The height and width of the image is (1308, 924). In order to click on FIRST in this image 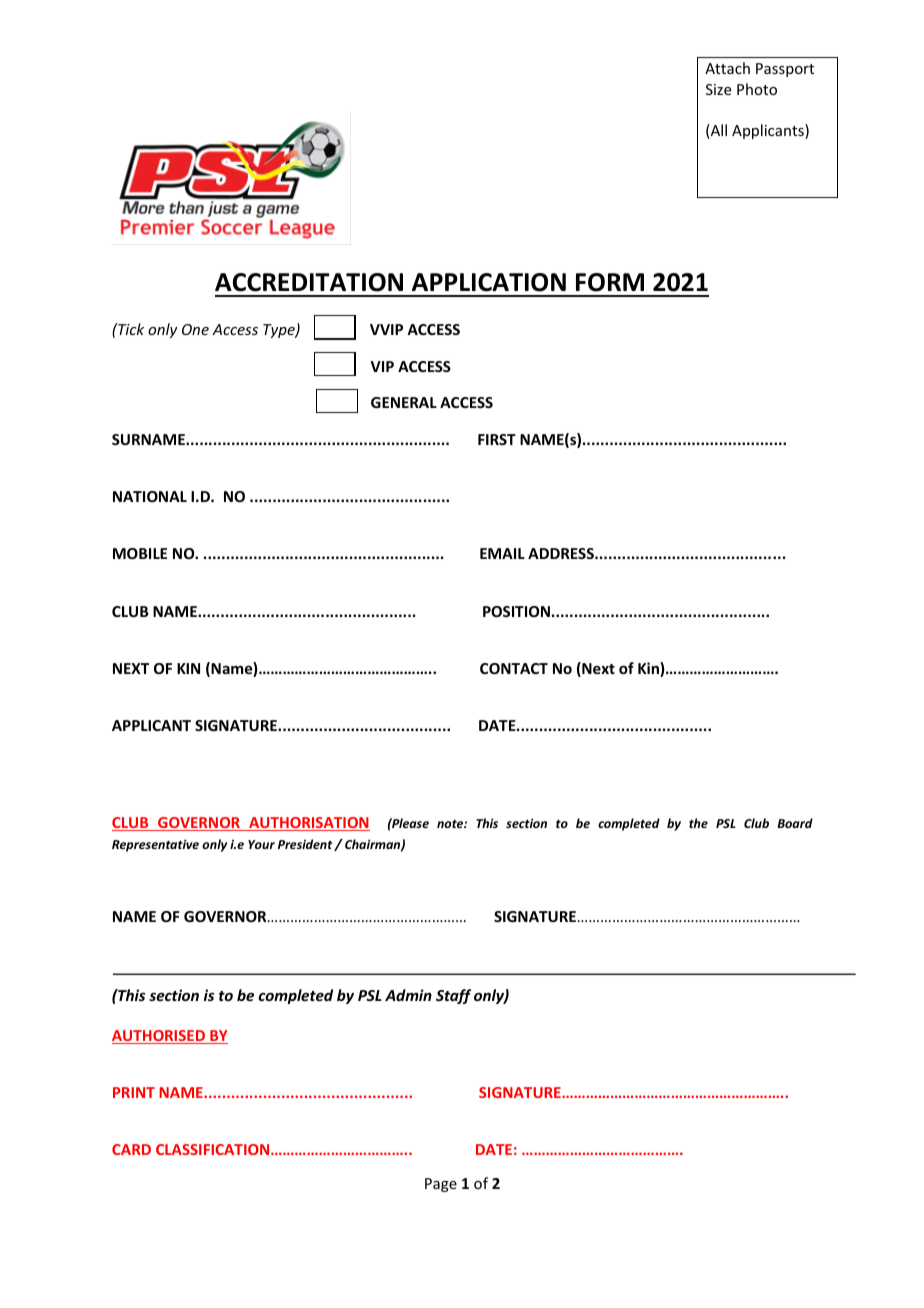, I will do `click(497, 439)`.
